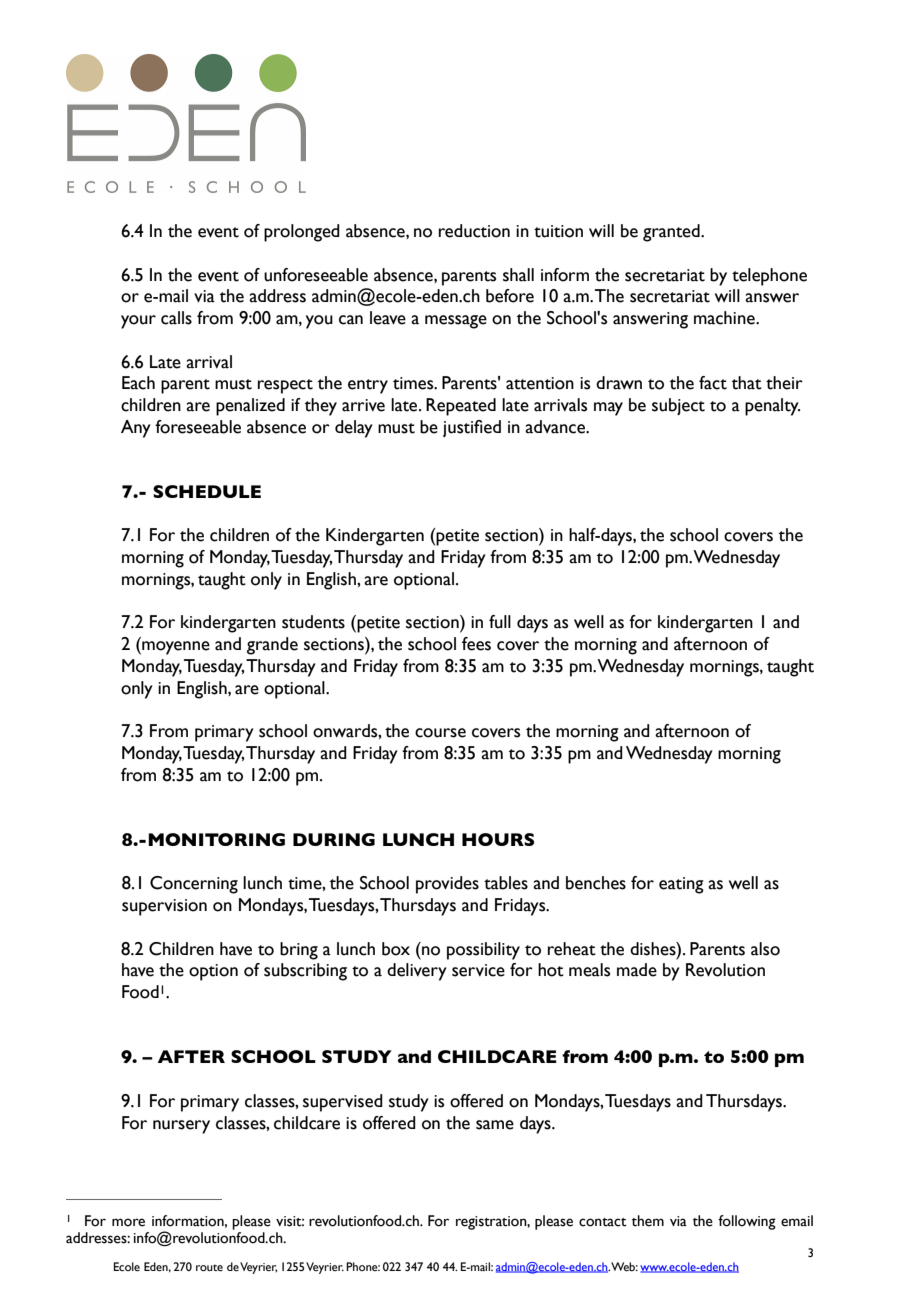 This screenshot has width=924, height=1308. Describe the element at coordinates (272, 646) in the screenshot. I see `grande` at that location.
